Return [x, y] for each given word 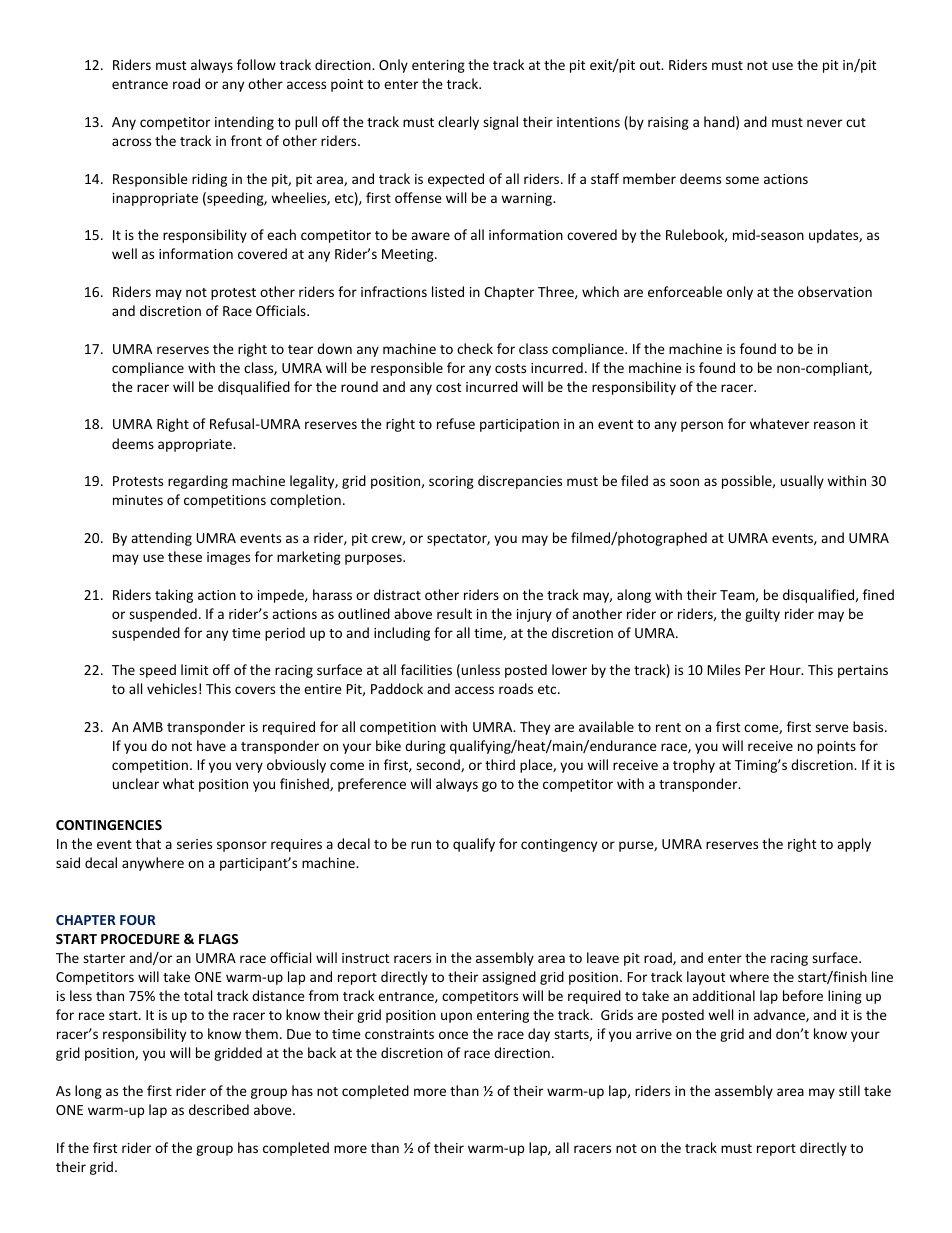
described [219, 1109]
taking [174, 596]
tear [300, 349]
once [453, 1035]
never [824, 123]
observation [835, 291]
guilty [762, 615]
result [454, 613]
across [131, 142]
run [421, 845]
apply [854, 845]
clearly [458, 123]
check [475, 348]
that [148, 843]
